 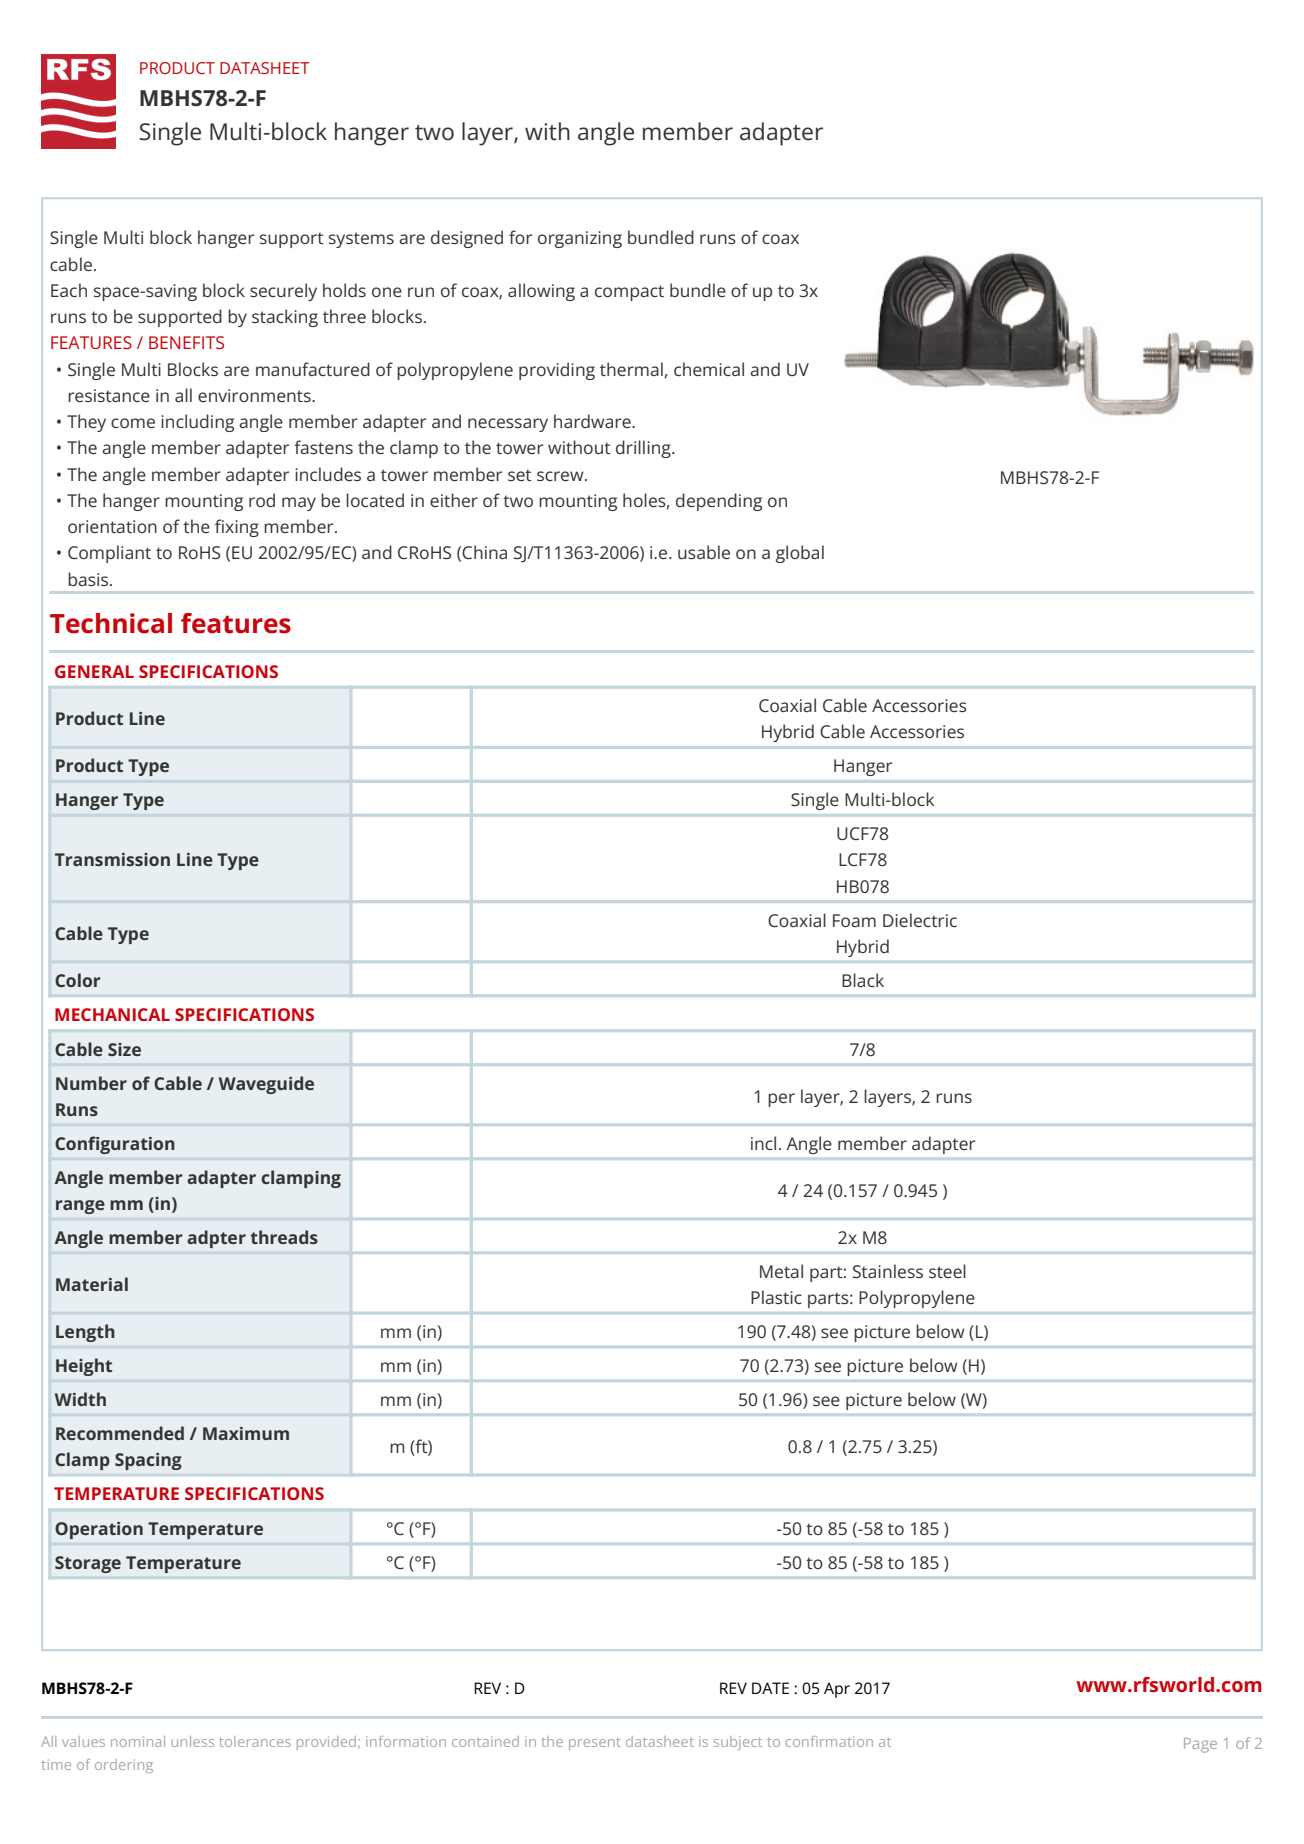 What do you see at coordinates (863, 980) in the screenshot?
I see `Black` at bounding box center [863, 980].
